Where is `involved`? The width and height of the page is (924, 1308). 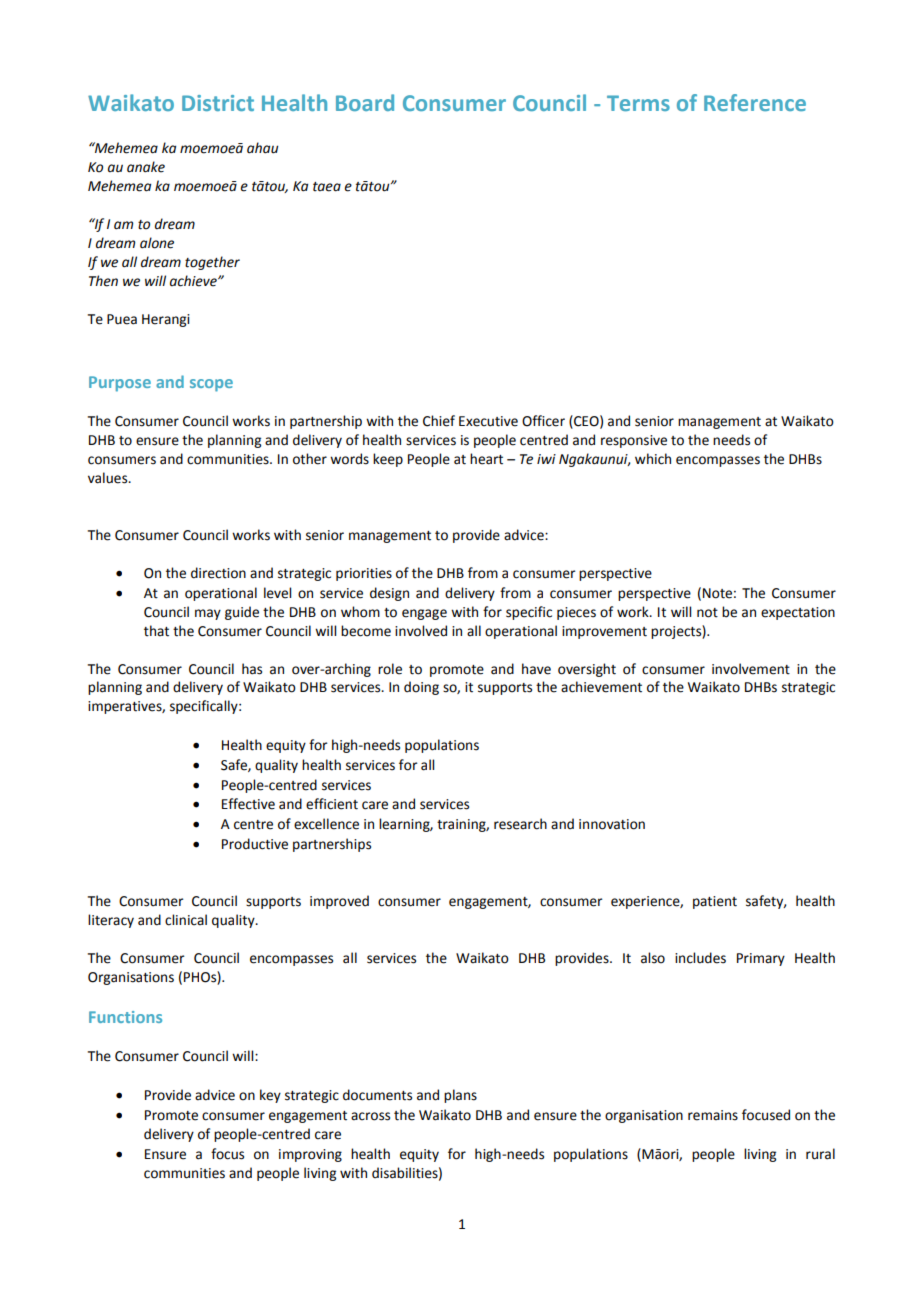 involved is located at coordinates (421, 631).
